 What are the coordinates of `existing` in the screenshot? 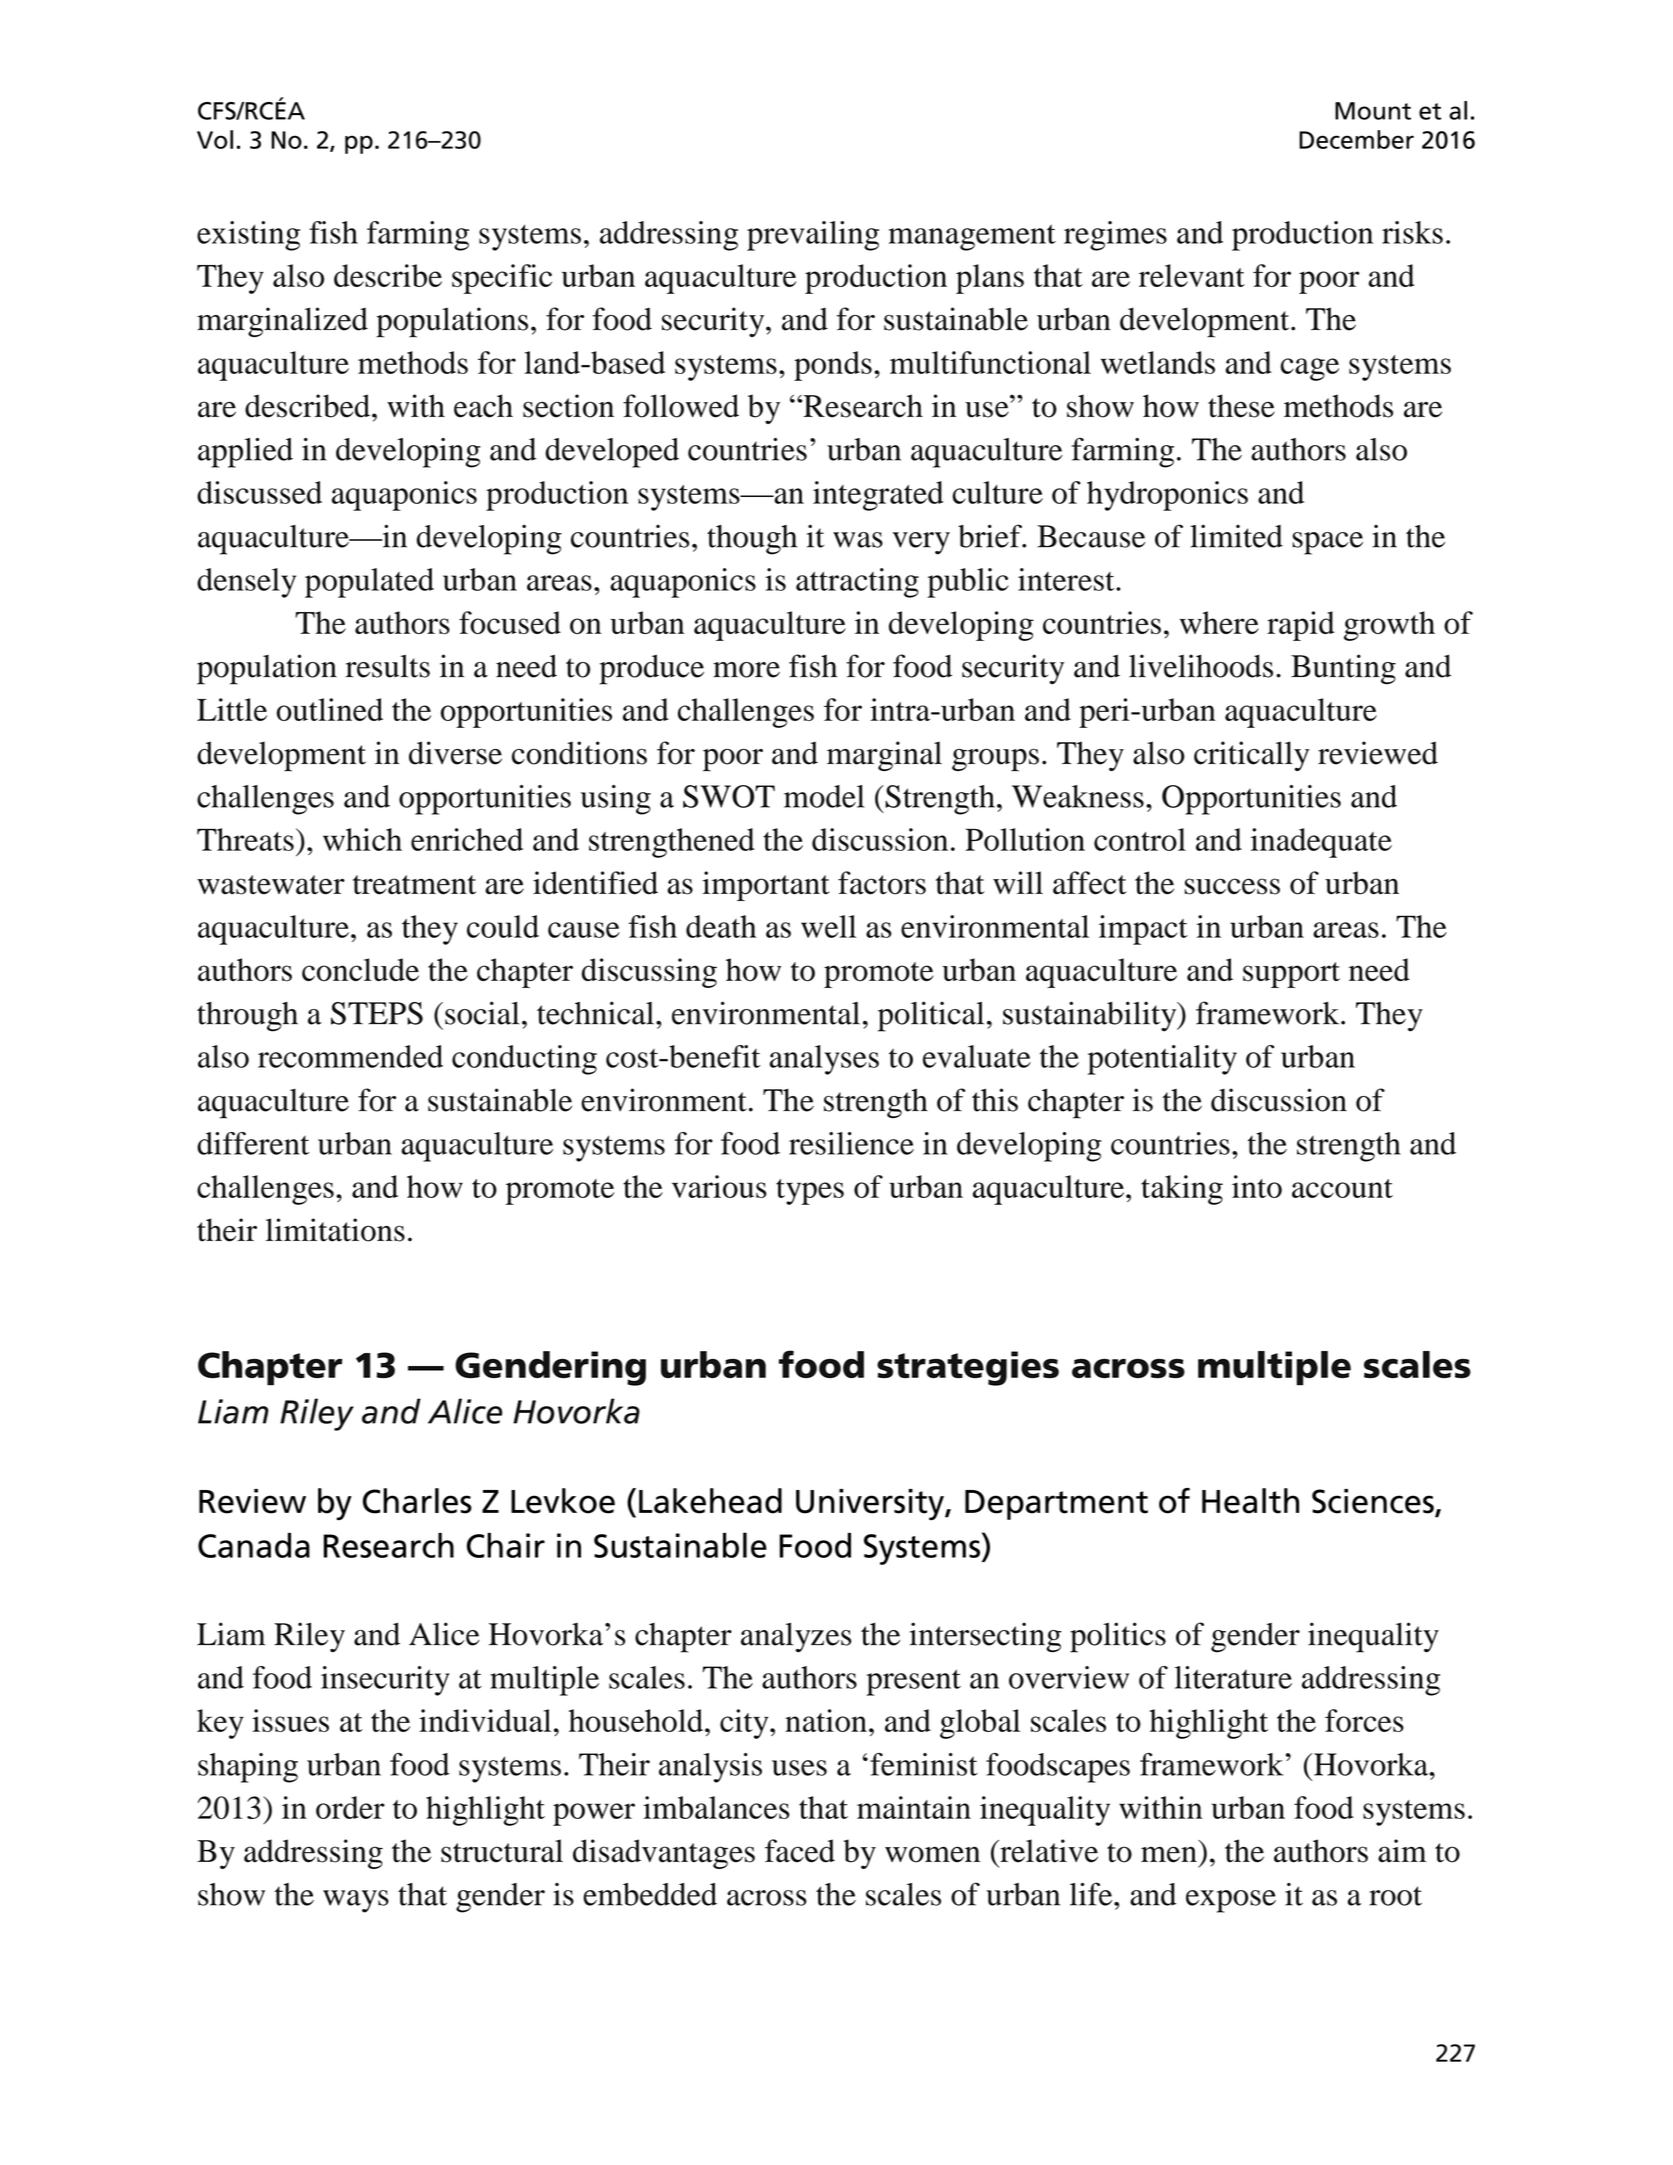 It's located at (248, 236).
